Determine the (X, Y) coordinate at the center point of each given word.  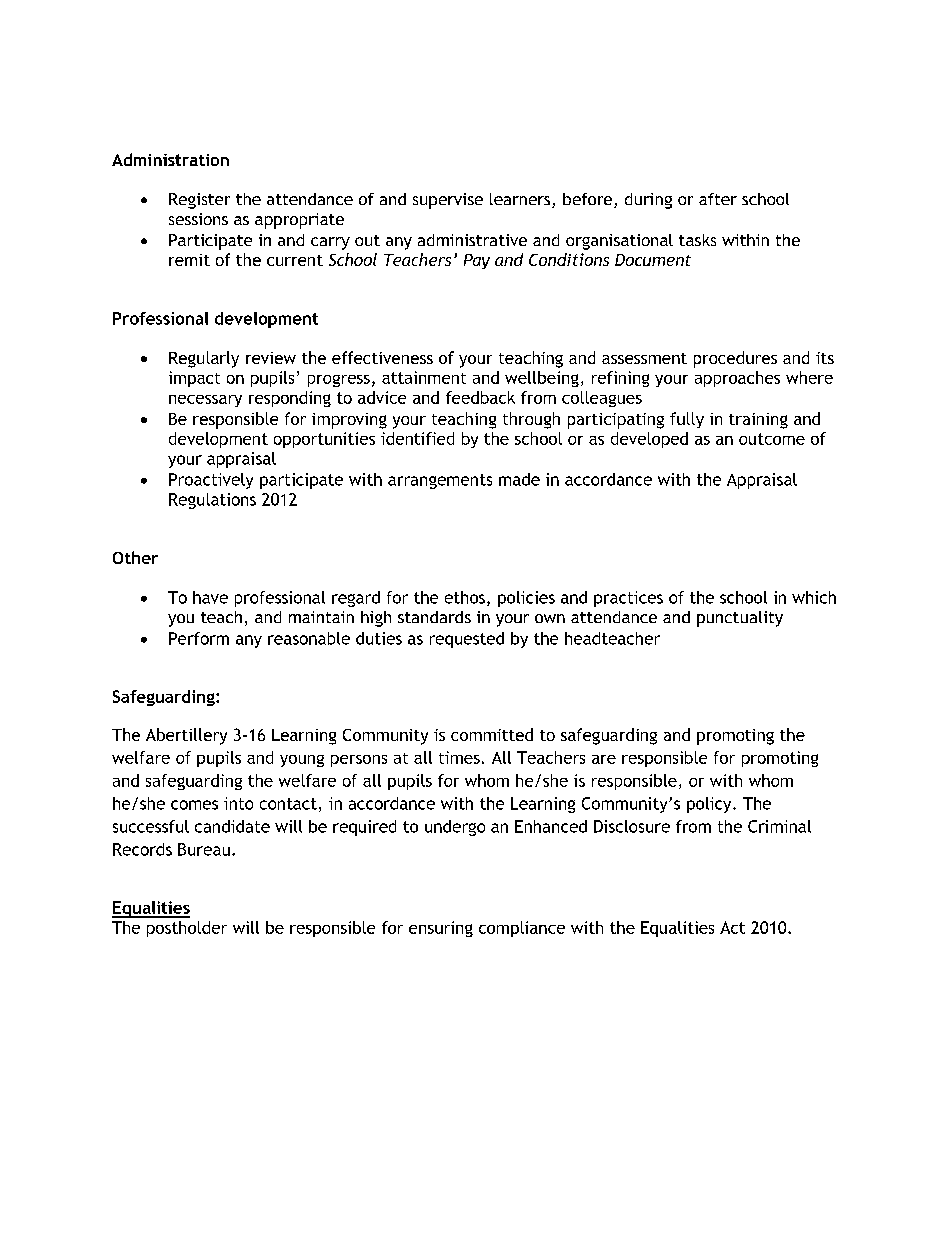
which (814, 597)
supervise (448, 201)
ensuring (441, 929)
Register (199, 201)
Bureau (204, 849)
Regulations (212, 501)
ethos (465, 597)
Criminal (779, 826)
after (718, 199)
